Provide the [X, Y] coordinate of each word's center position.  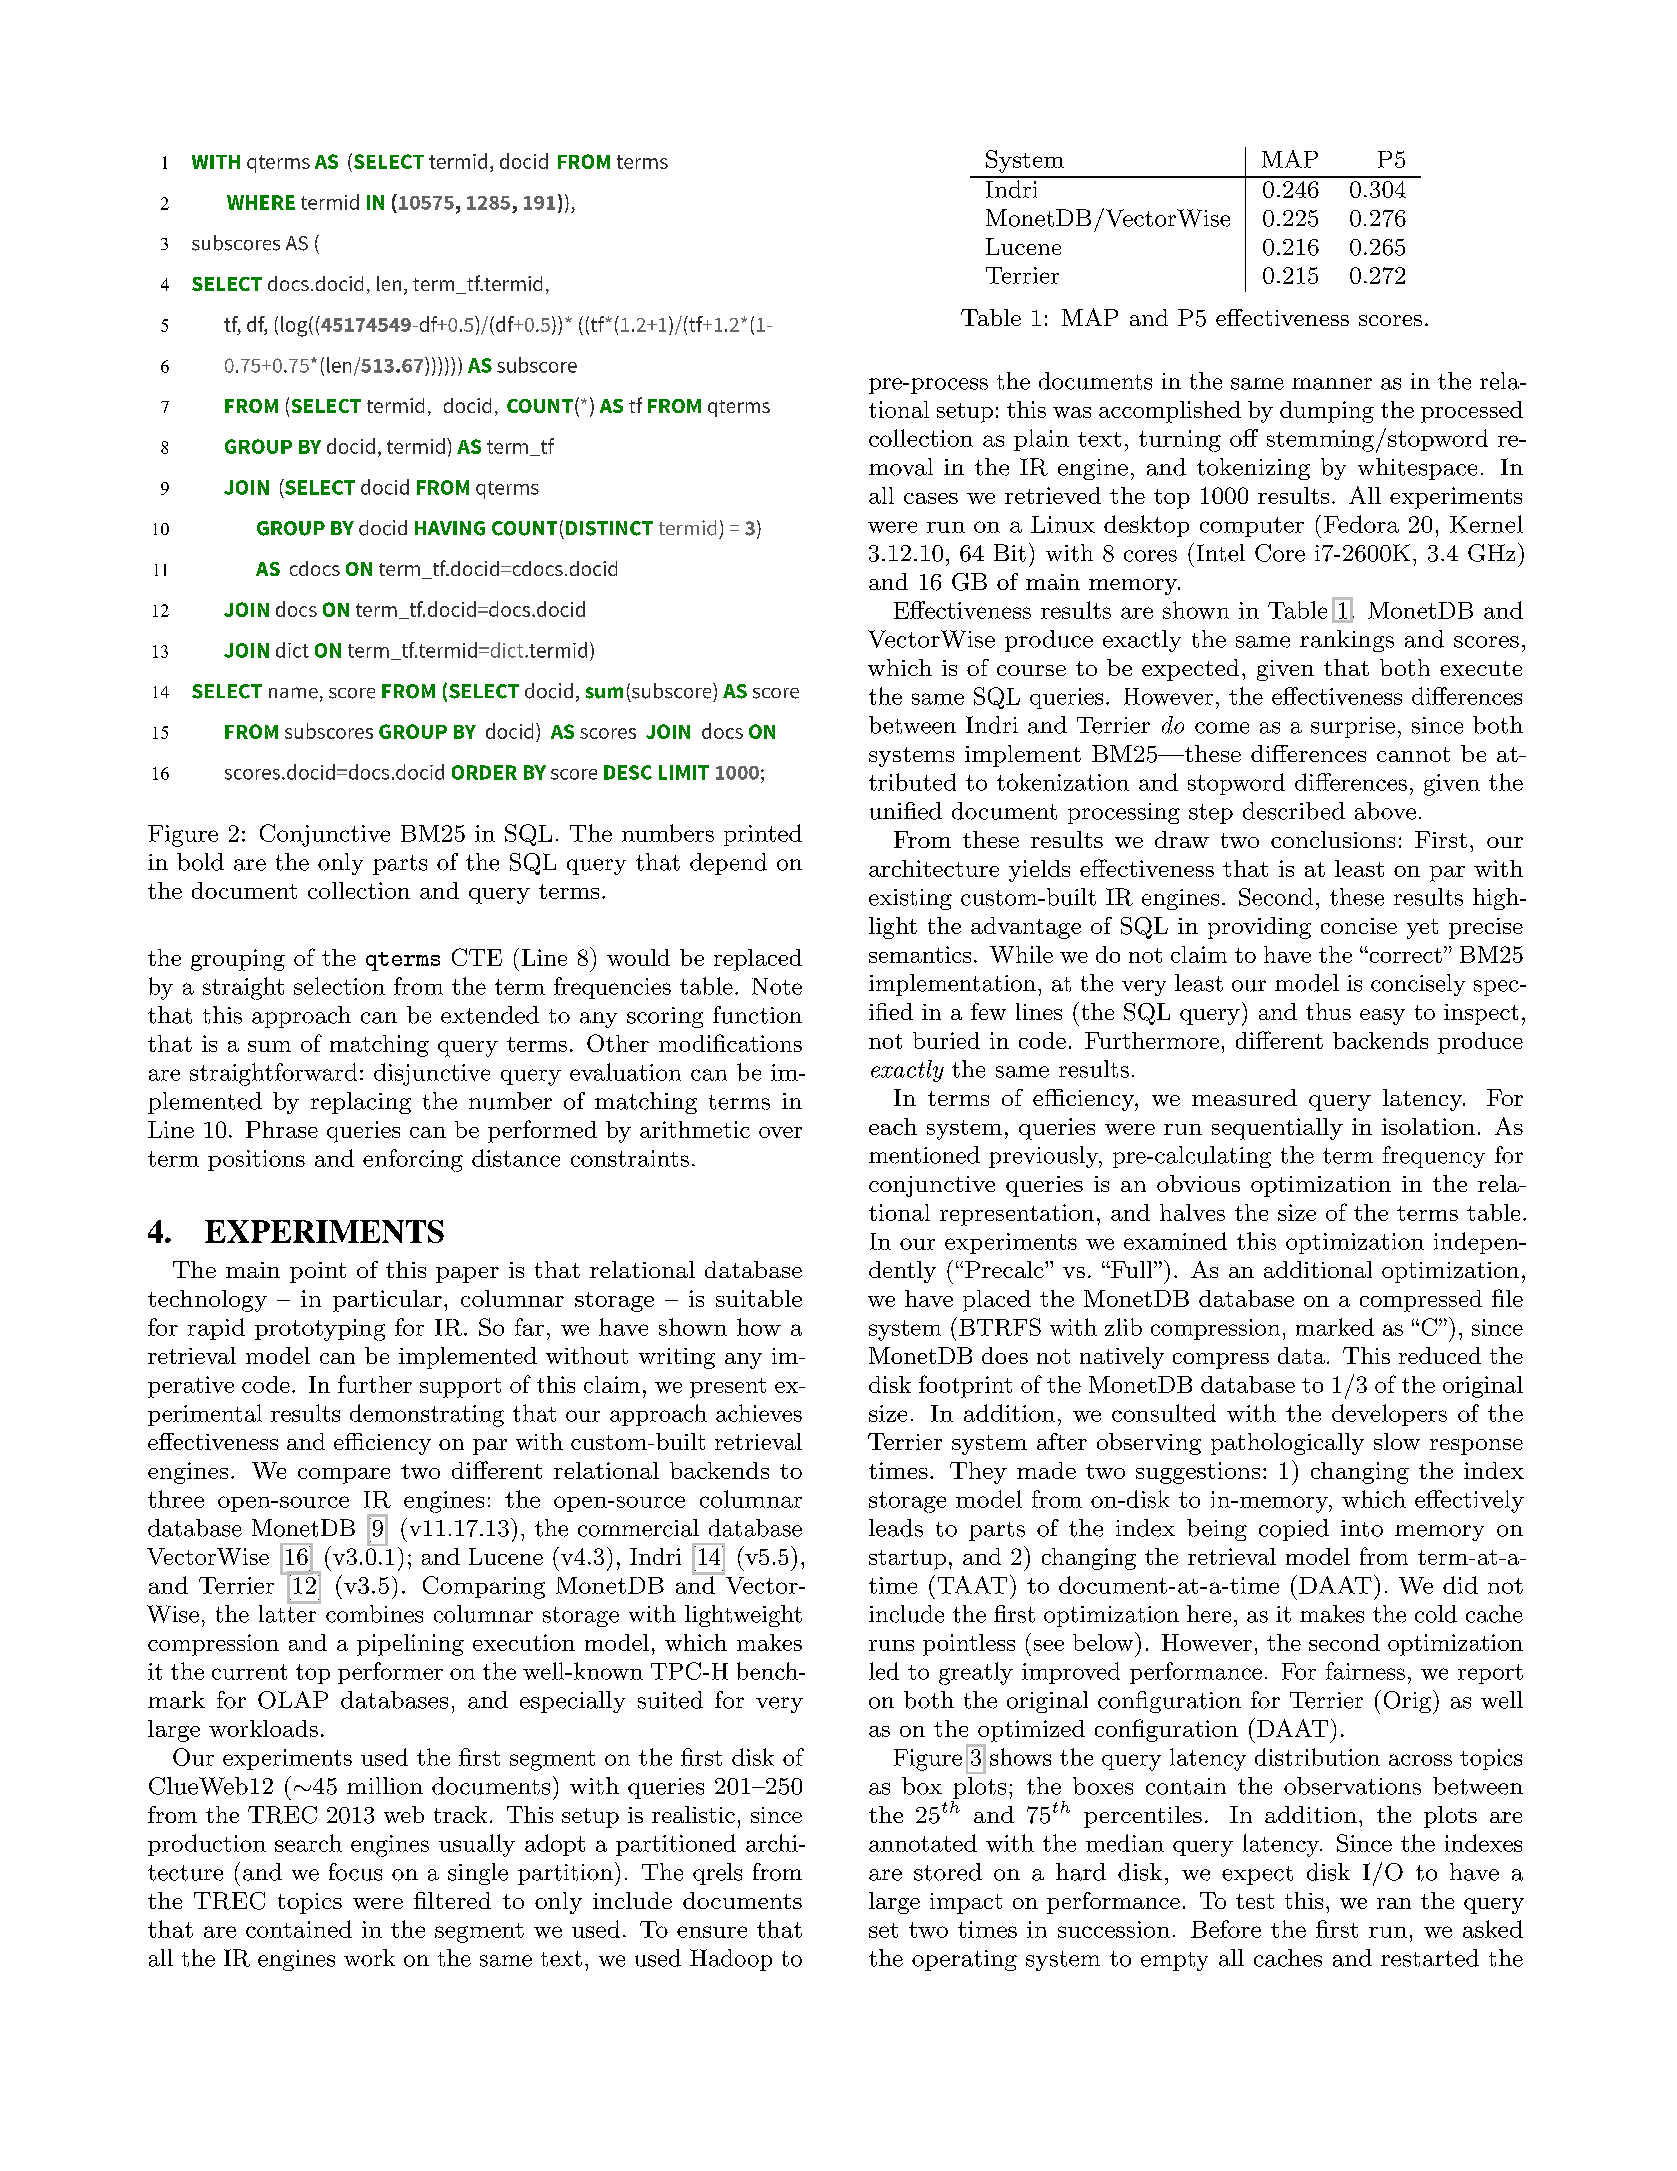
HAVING [450, 528]
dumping [1327, 412]
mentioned [924, 1155]
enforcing [413, 1160]
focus [355, 1872]
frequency [1434, 1157]
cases [931, 498]
